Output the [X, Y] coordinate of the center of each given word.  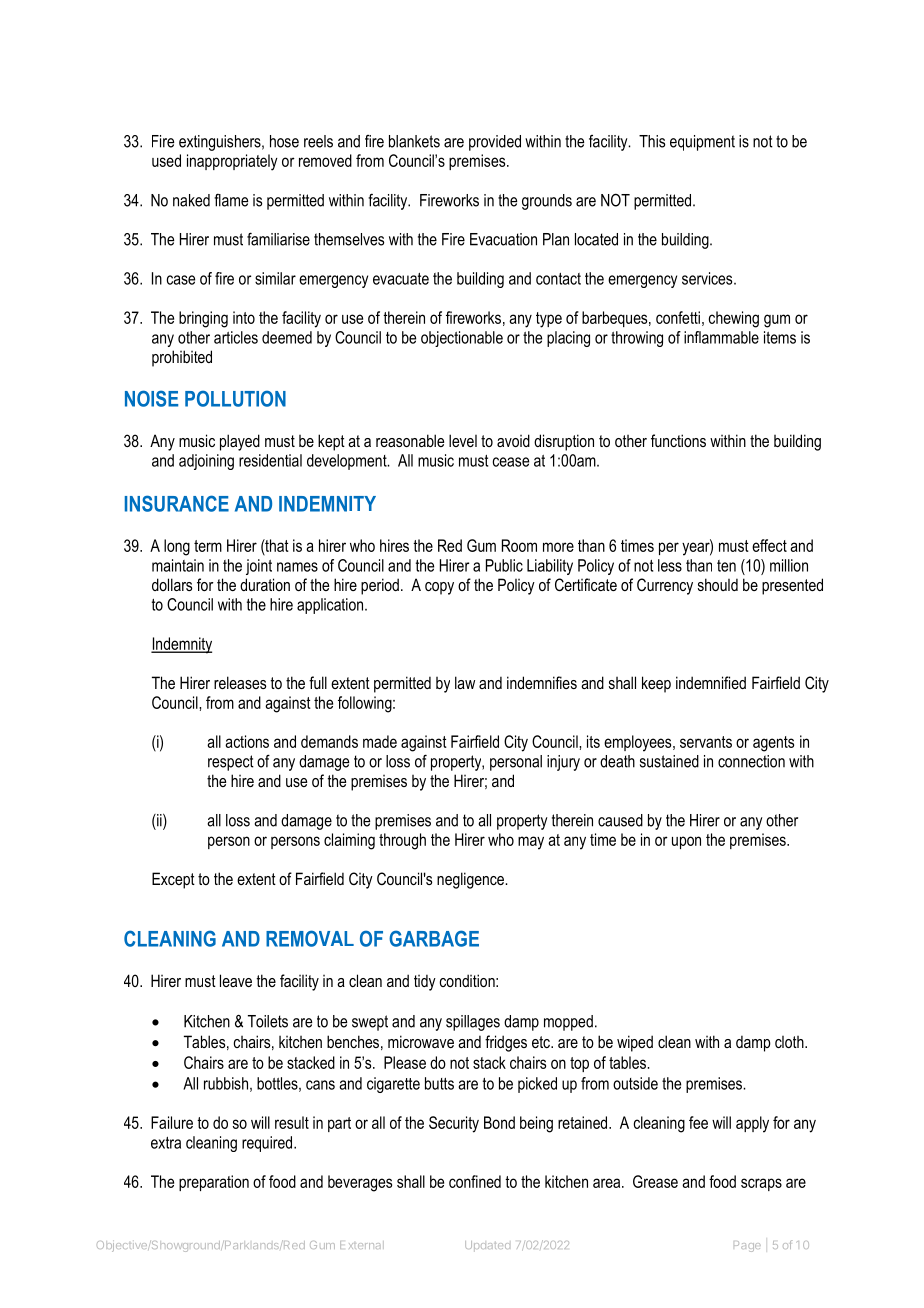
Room [519, 545]
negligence [471, 880]
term [208, 546]
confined [475, 1181]
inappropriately [232, 162]
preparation [214, 1183]
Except [173, 880]
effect [769, 545]
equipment [702, 143]
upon [686, 842]
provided [495, 143]
